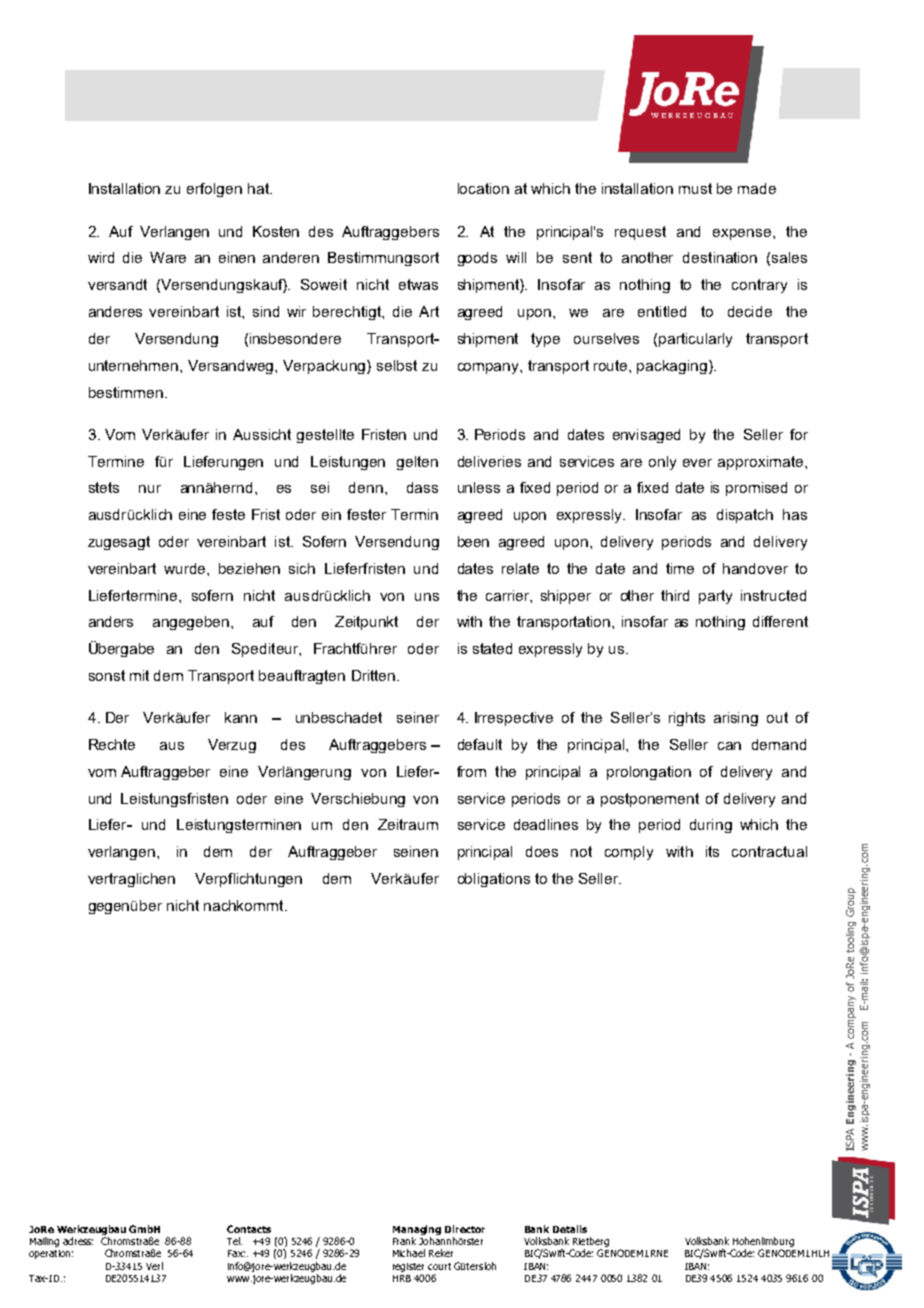 The width and height of the page is (924, 1308). What do you see at coordinates (697, 463) in the page?
I see `ever` at bounding box center [697, 463].
